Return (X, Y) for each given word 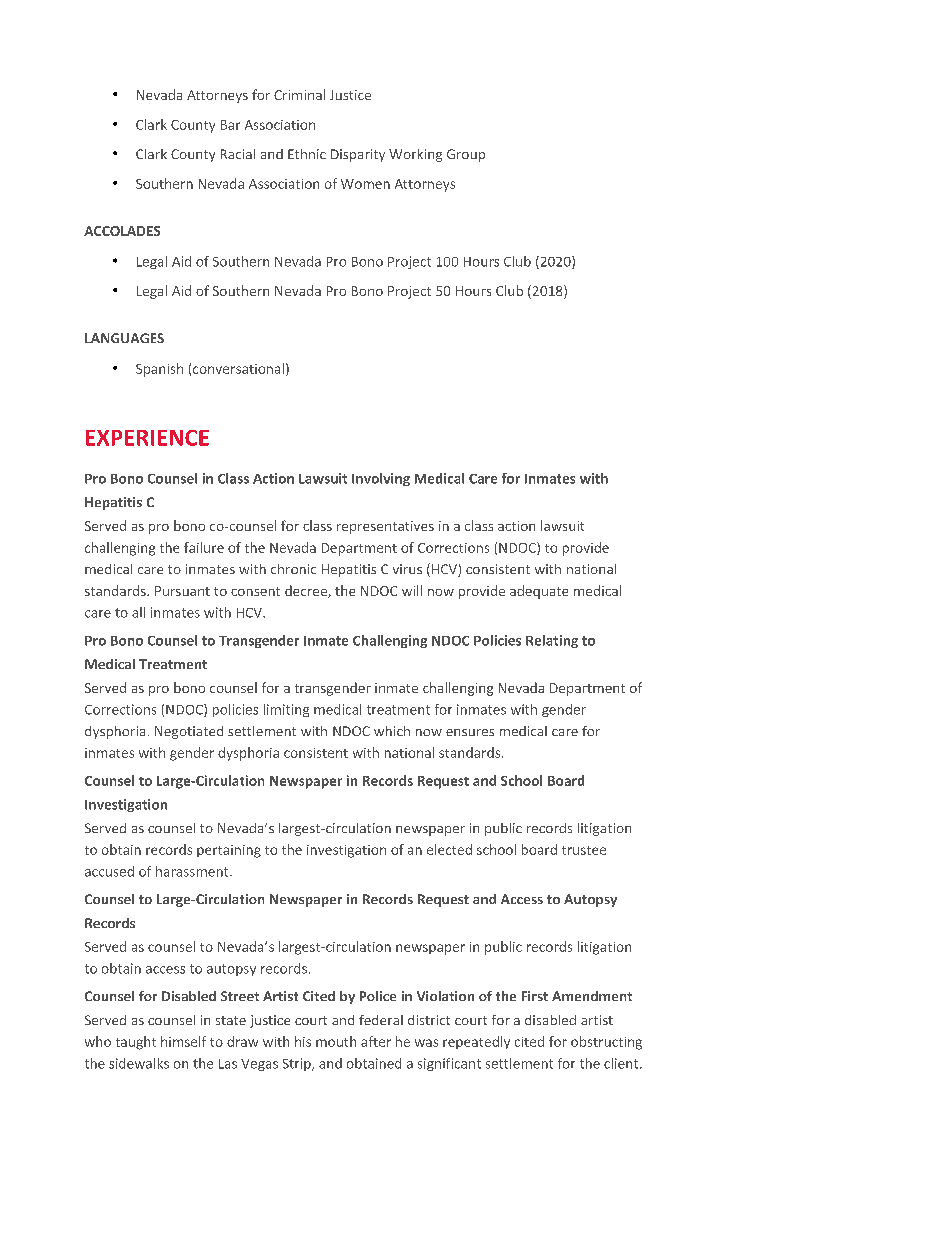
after (376, 1041)
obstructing (606, 1043)
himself (183, 1041)
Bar (230, 125)
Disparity (358, 155)
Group (466, 155)
